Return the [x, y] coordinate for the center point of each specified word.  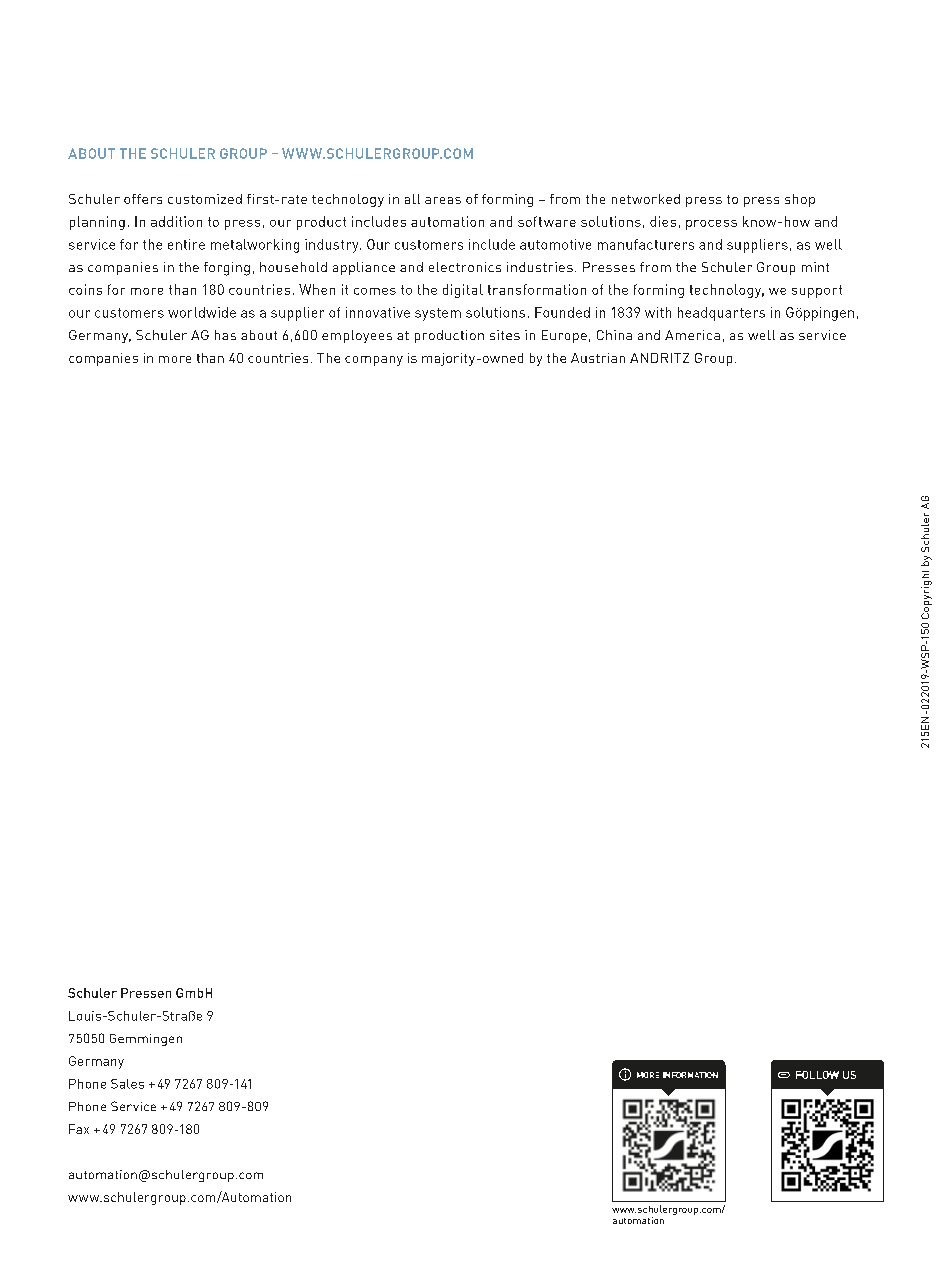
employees [357, 336]
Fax [79, 1129]
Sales [127, 1084]
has [225, 335]
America [692, 335]
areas [443, 200]
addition [176, 221]
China [614, 335]
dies [663, 221]
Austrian [598, 358]
